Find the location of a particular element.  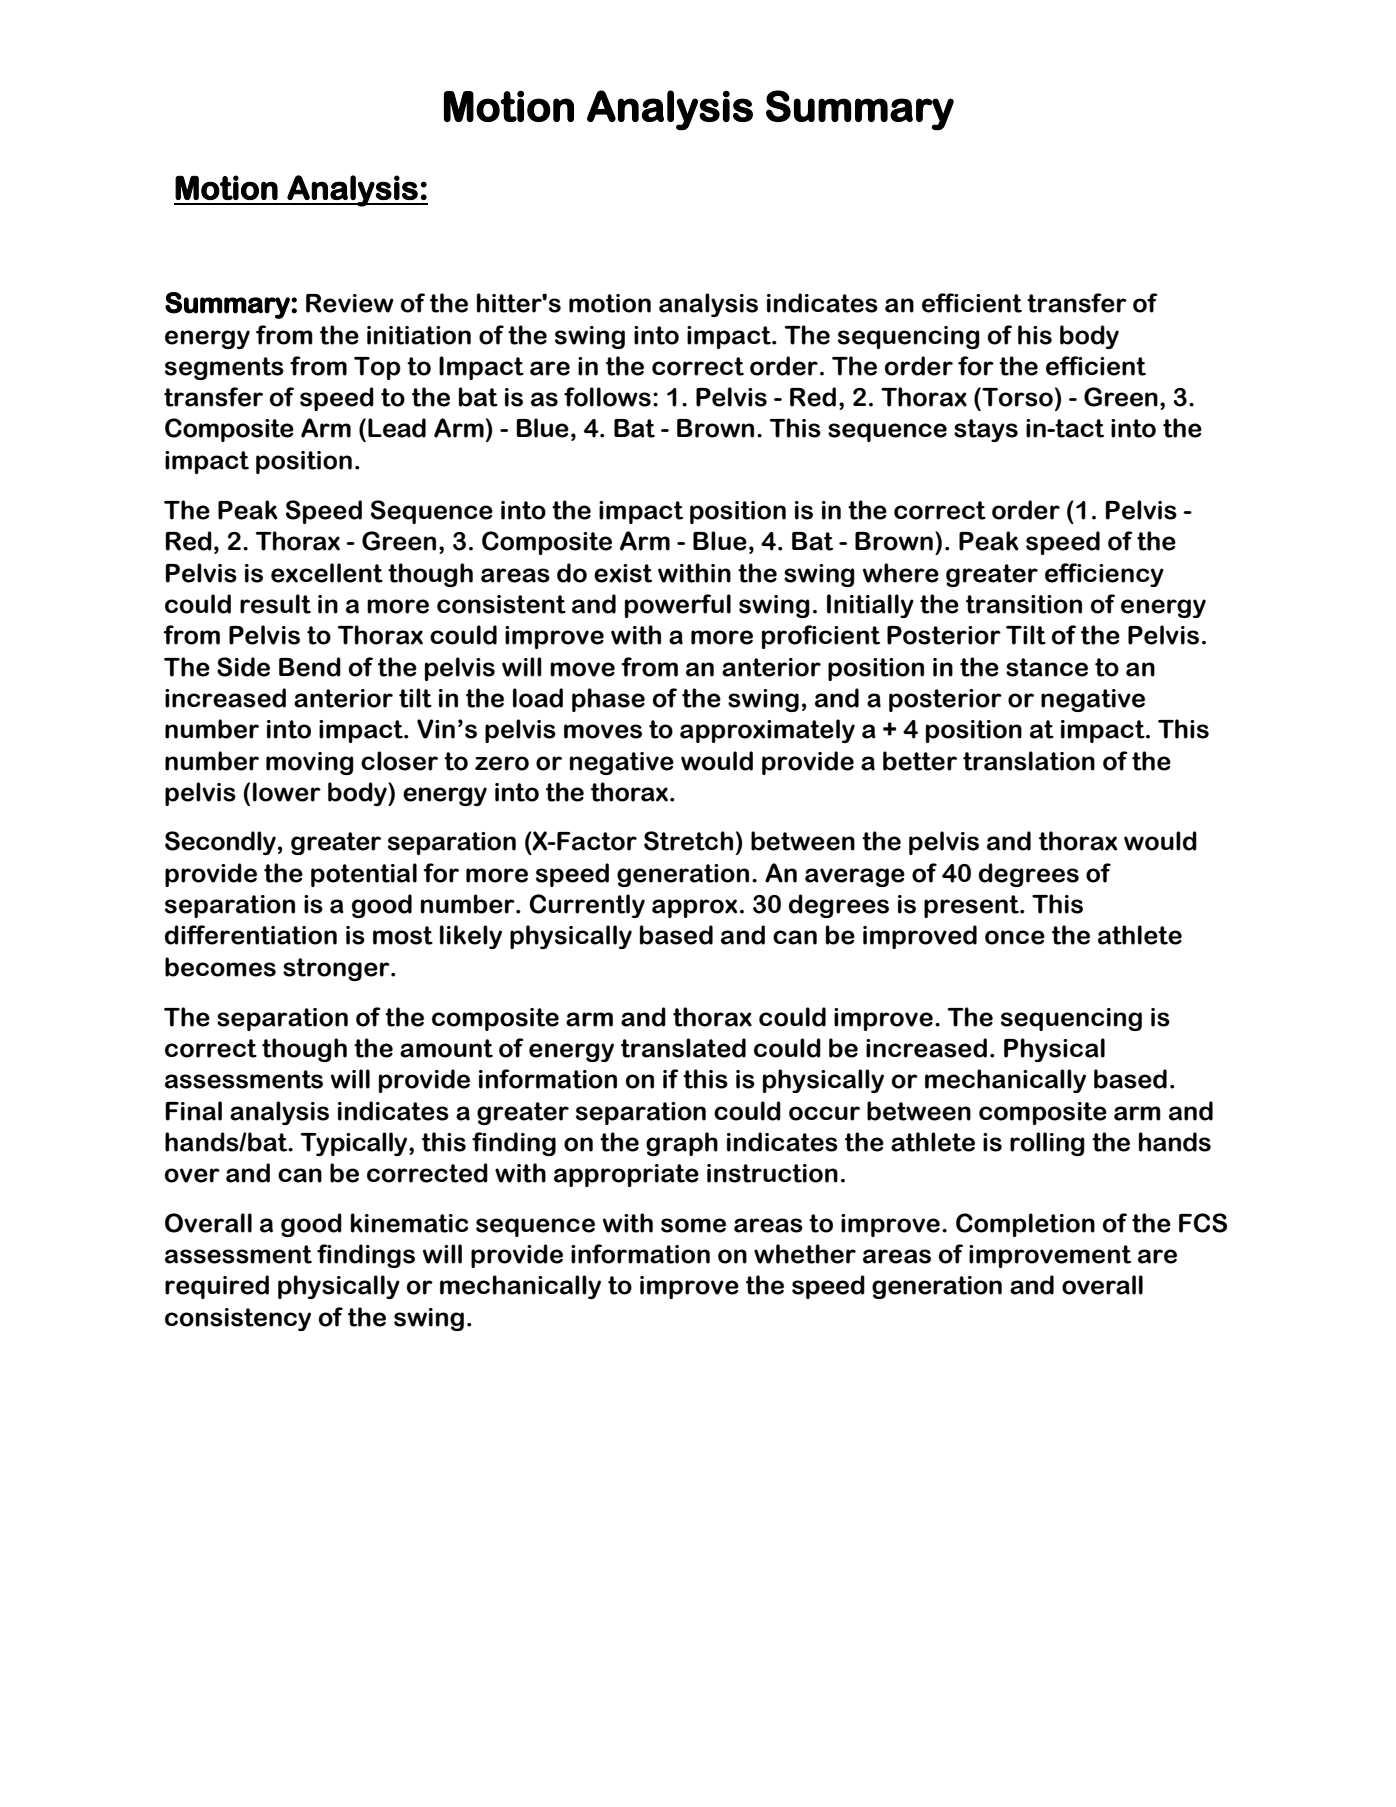

Completion is located at coordinates (1025, 1225).
